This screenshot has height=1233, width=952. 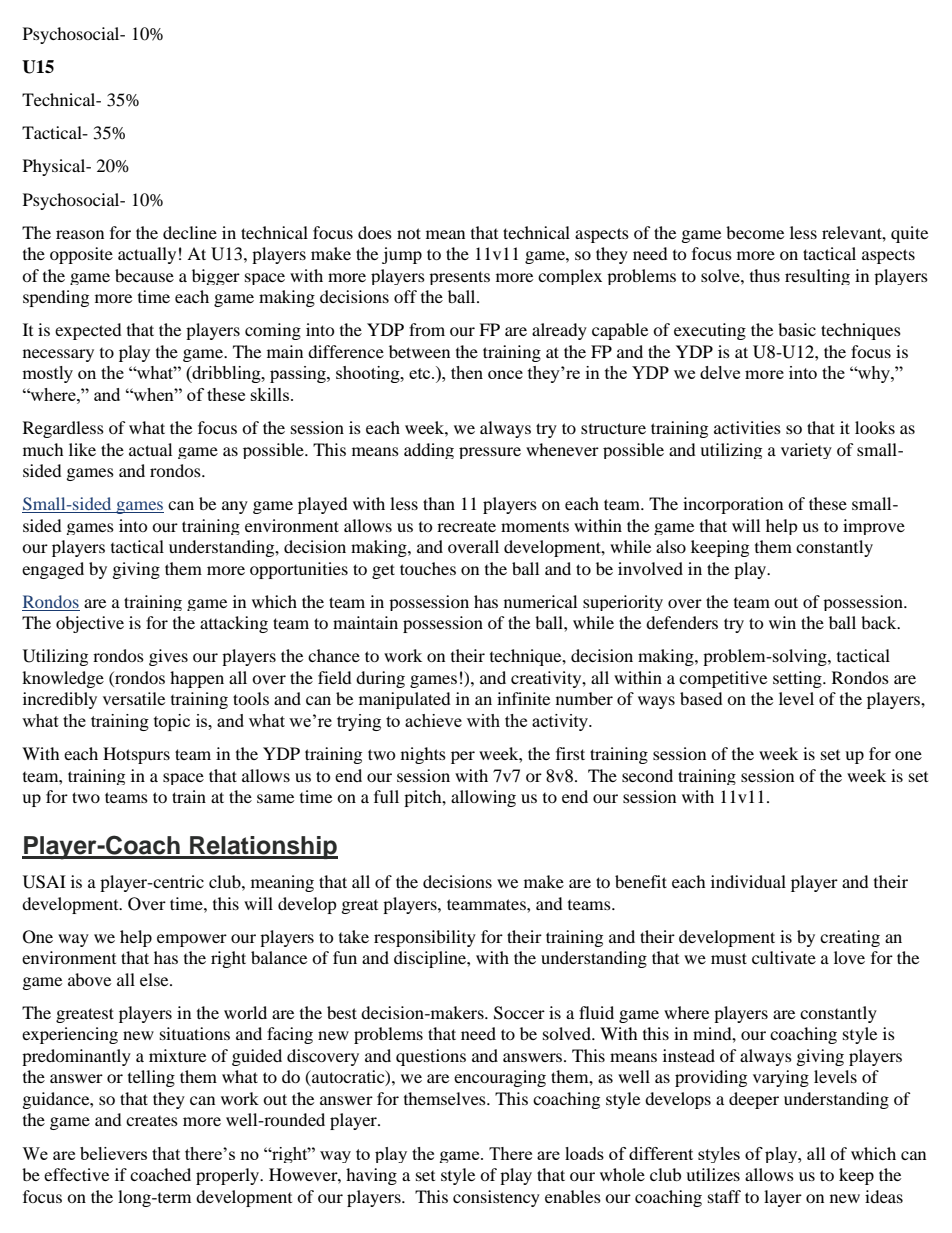 I want to click on variety, so click(x=806, y=451).
